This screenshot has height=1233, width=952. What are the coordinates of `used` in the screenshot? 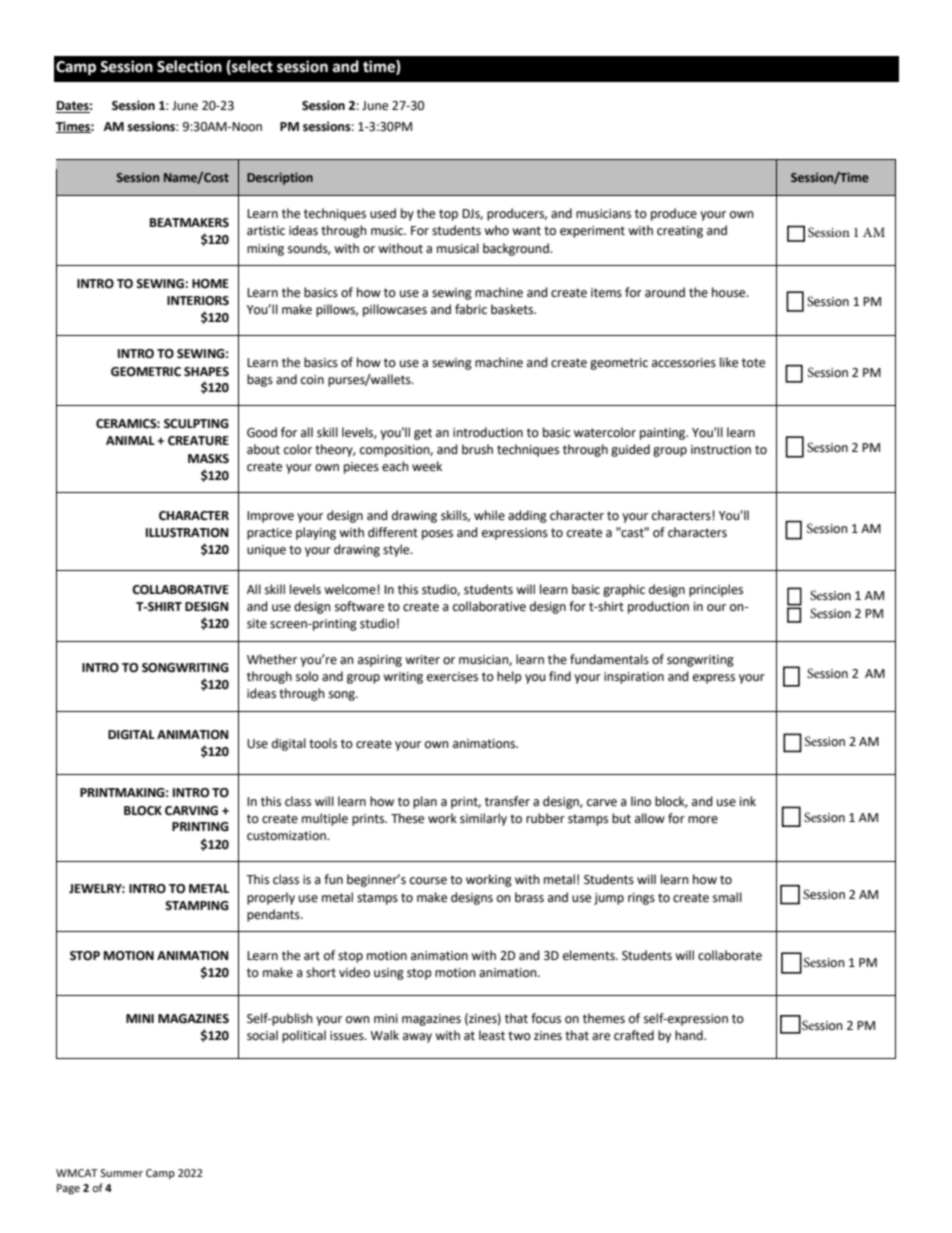 It's located at (383, 213).
